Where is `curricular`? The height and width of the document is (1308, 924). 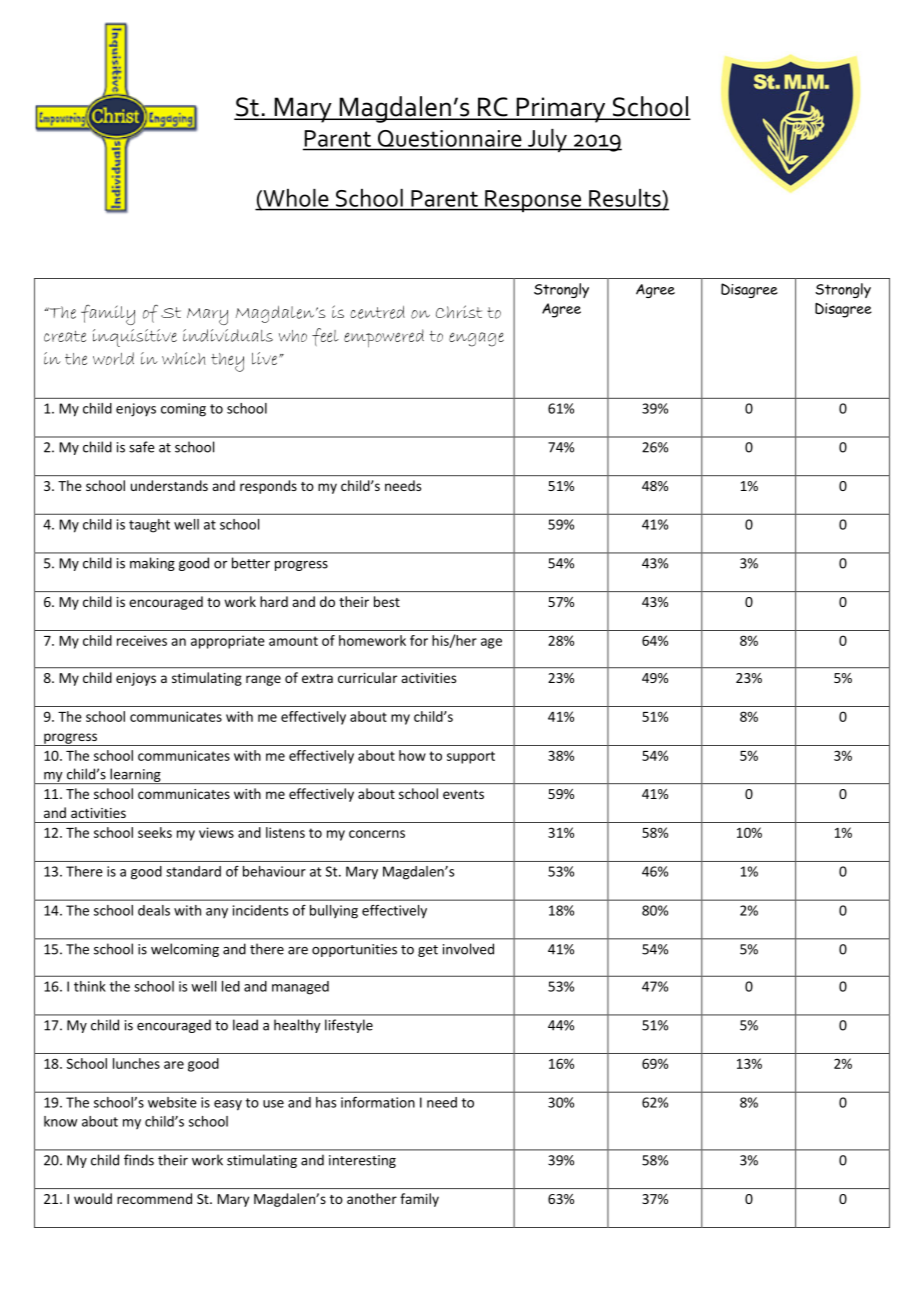 curricular is located at coordinates (367, 677).
